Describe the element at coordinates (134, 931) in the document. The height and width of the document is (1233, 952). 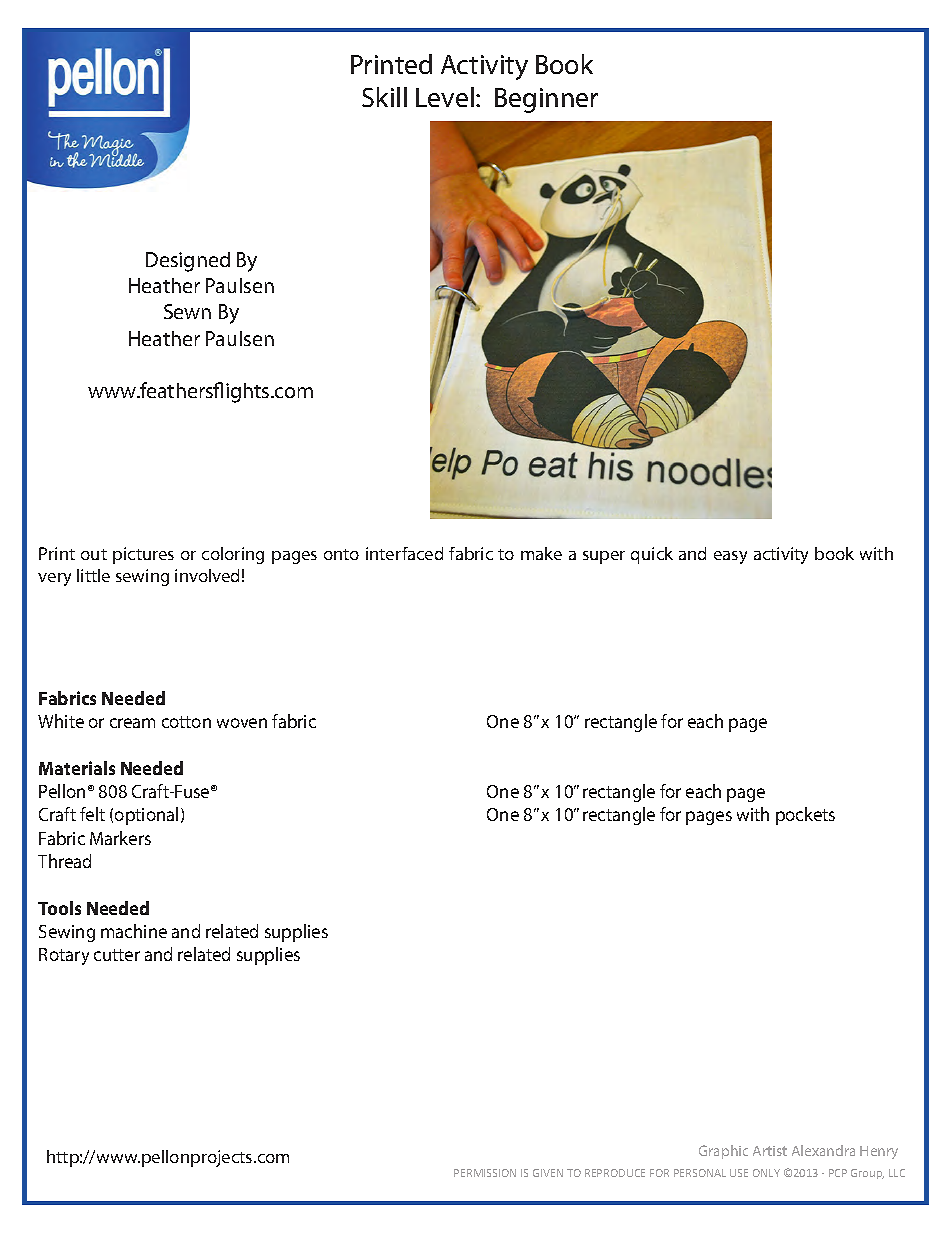
I see `machine` at that location.
